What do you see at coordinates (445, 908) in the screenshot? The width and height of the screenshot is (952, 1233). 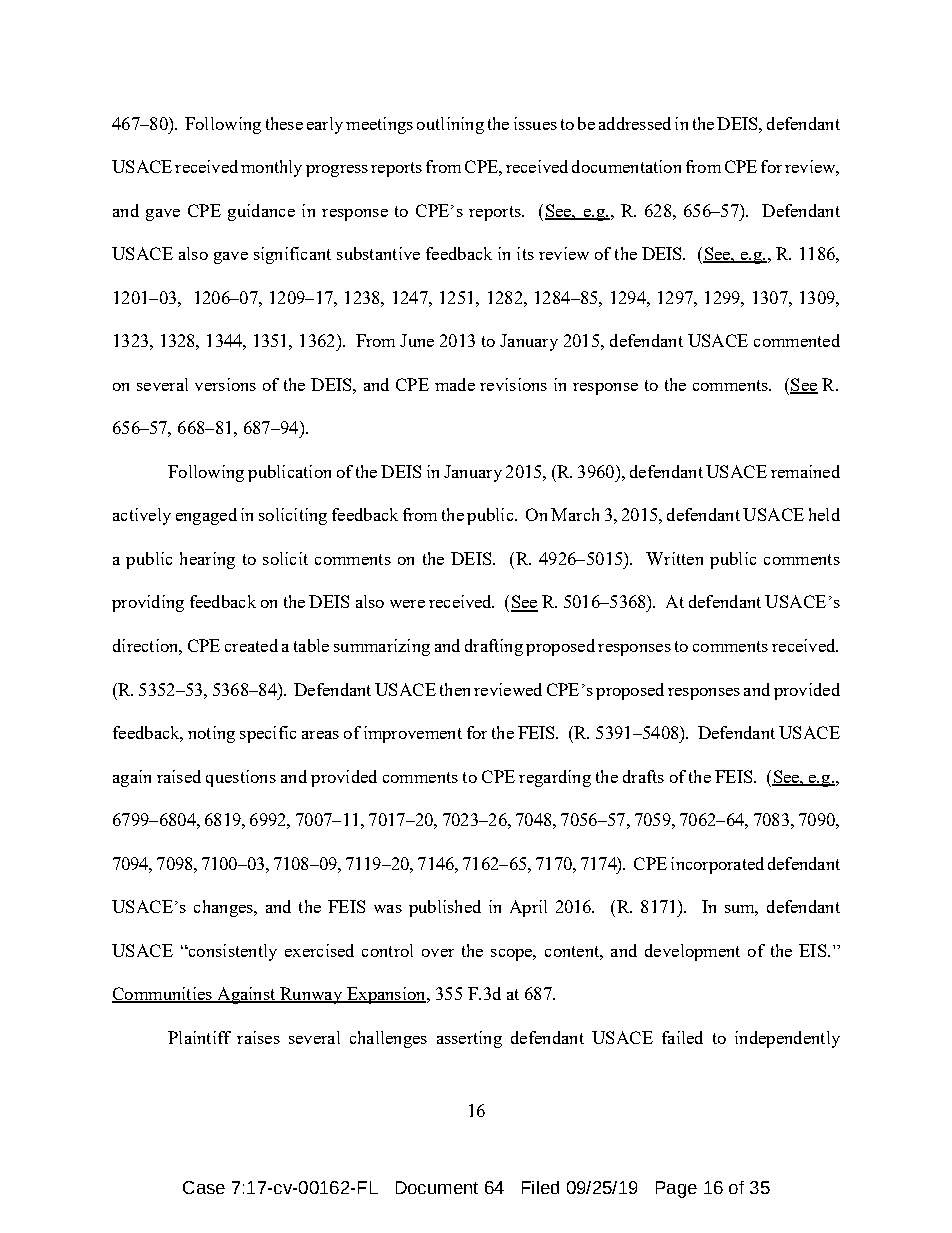 I see `published` at bounding box center [445, 908].
